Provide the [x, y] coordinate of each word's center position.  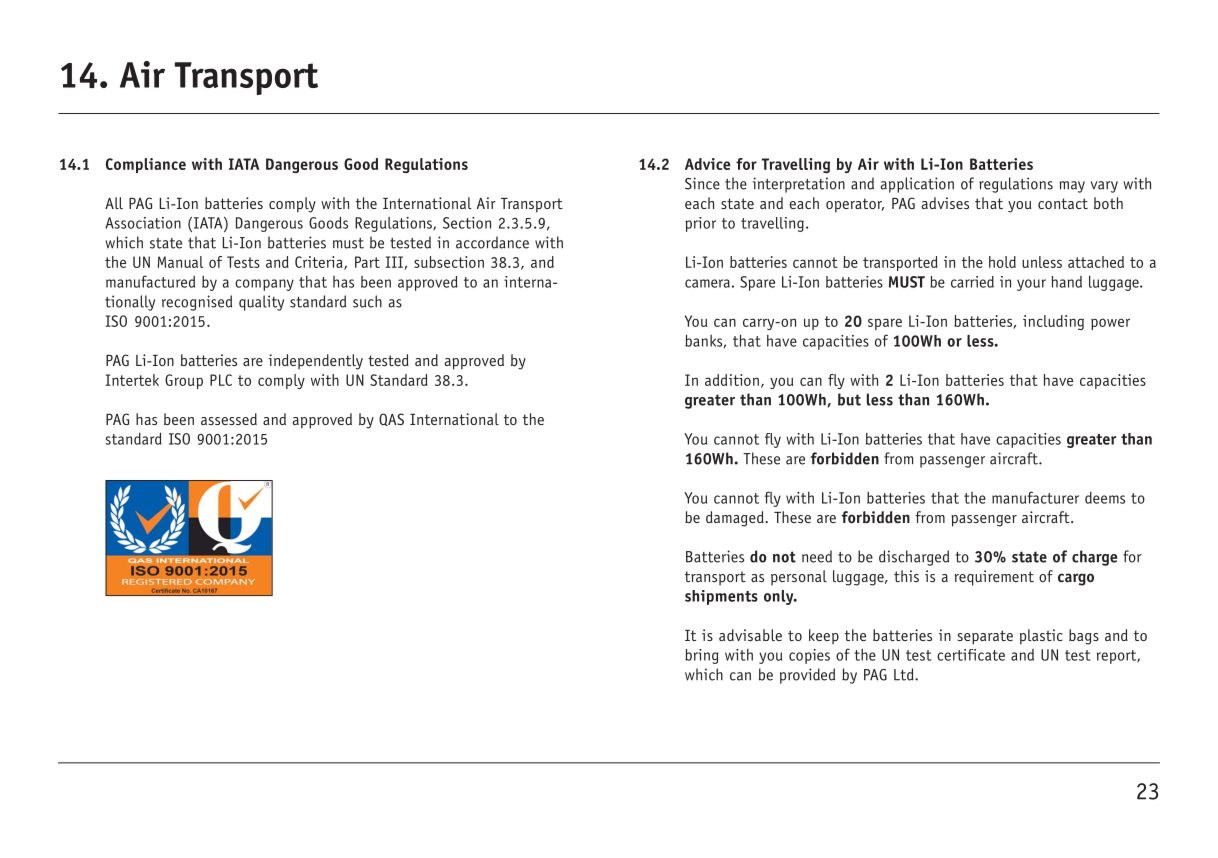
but [849, 399]
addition [732, 380]
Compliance [146, 165]
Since [702, 183]
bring [702, 656]
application [917, 185]
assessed [229, 419]
